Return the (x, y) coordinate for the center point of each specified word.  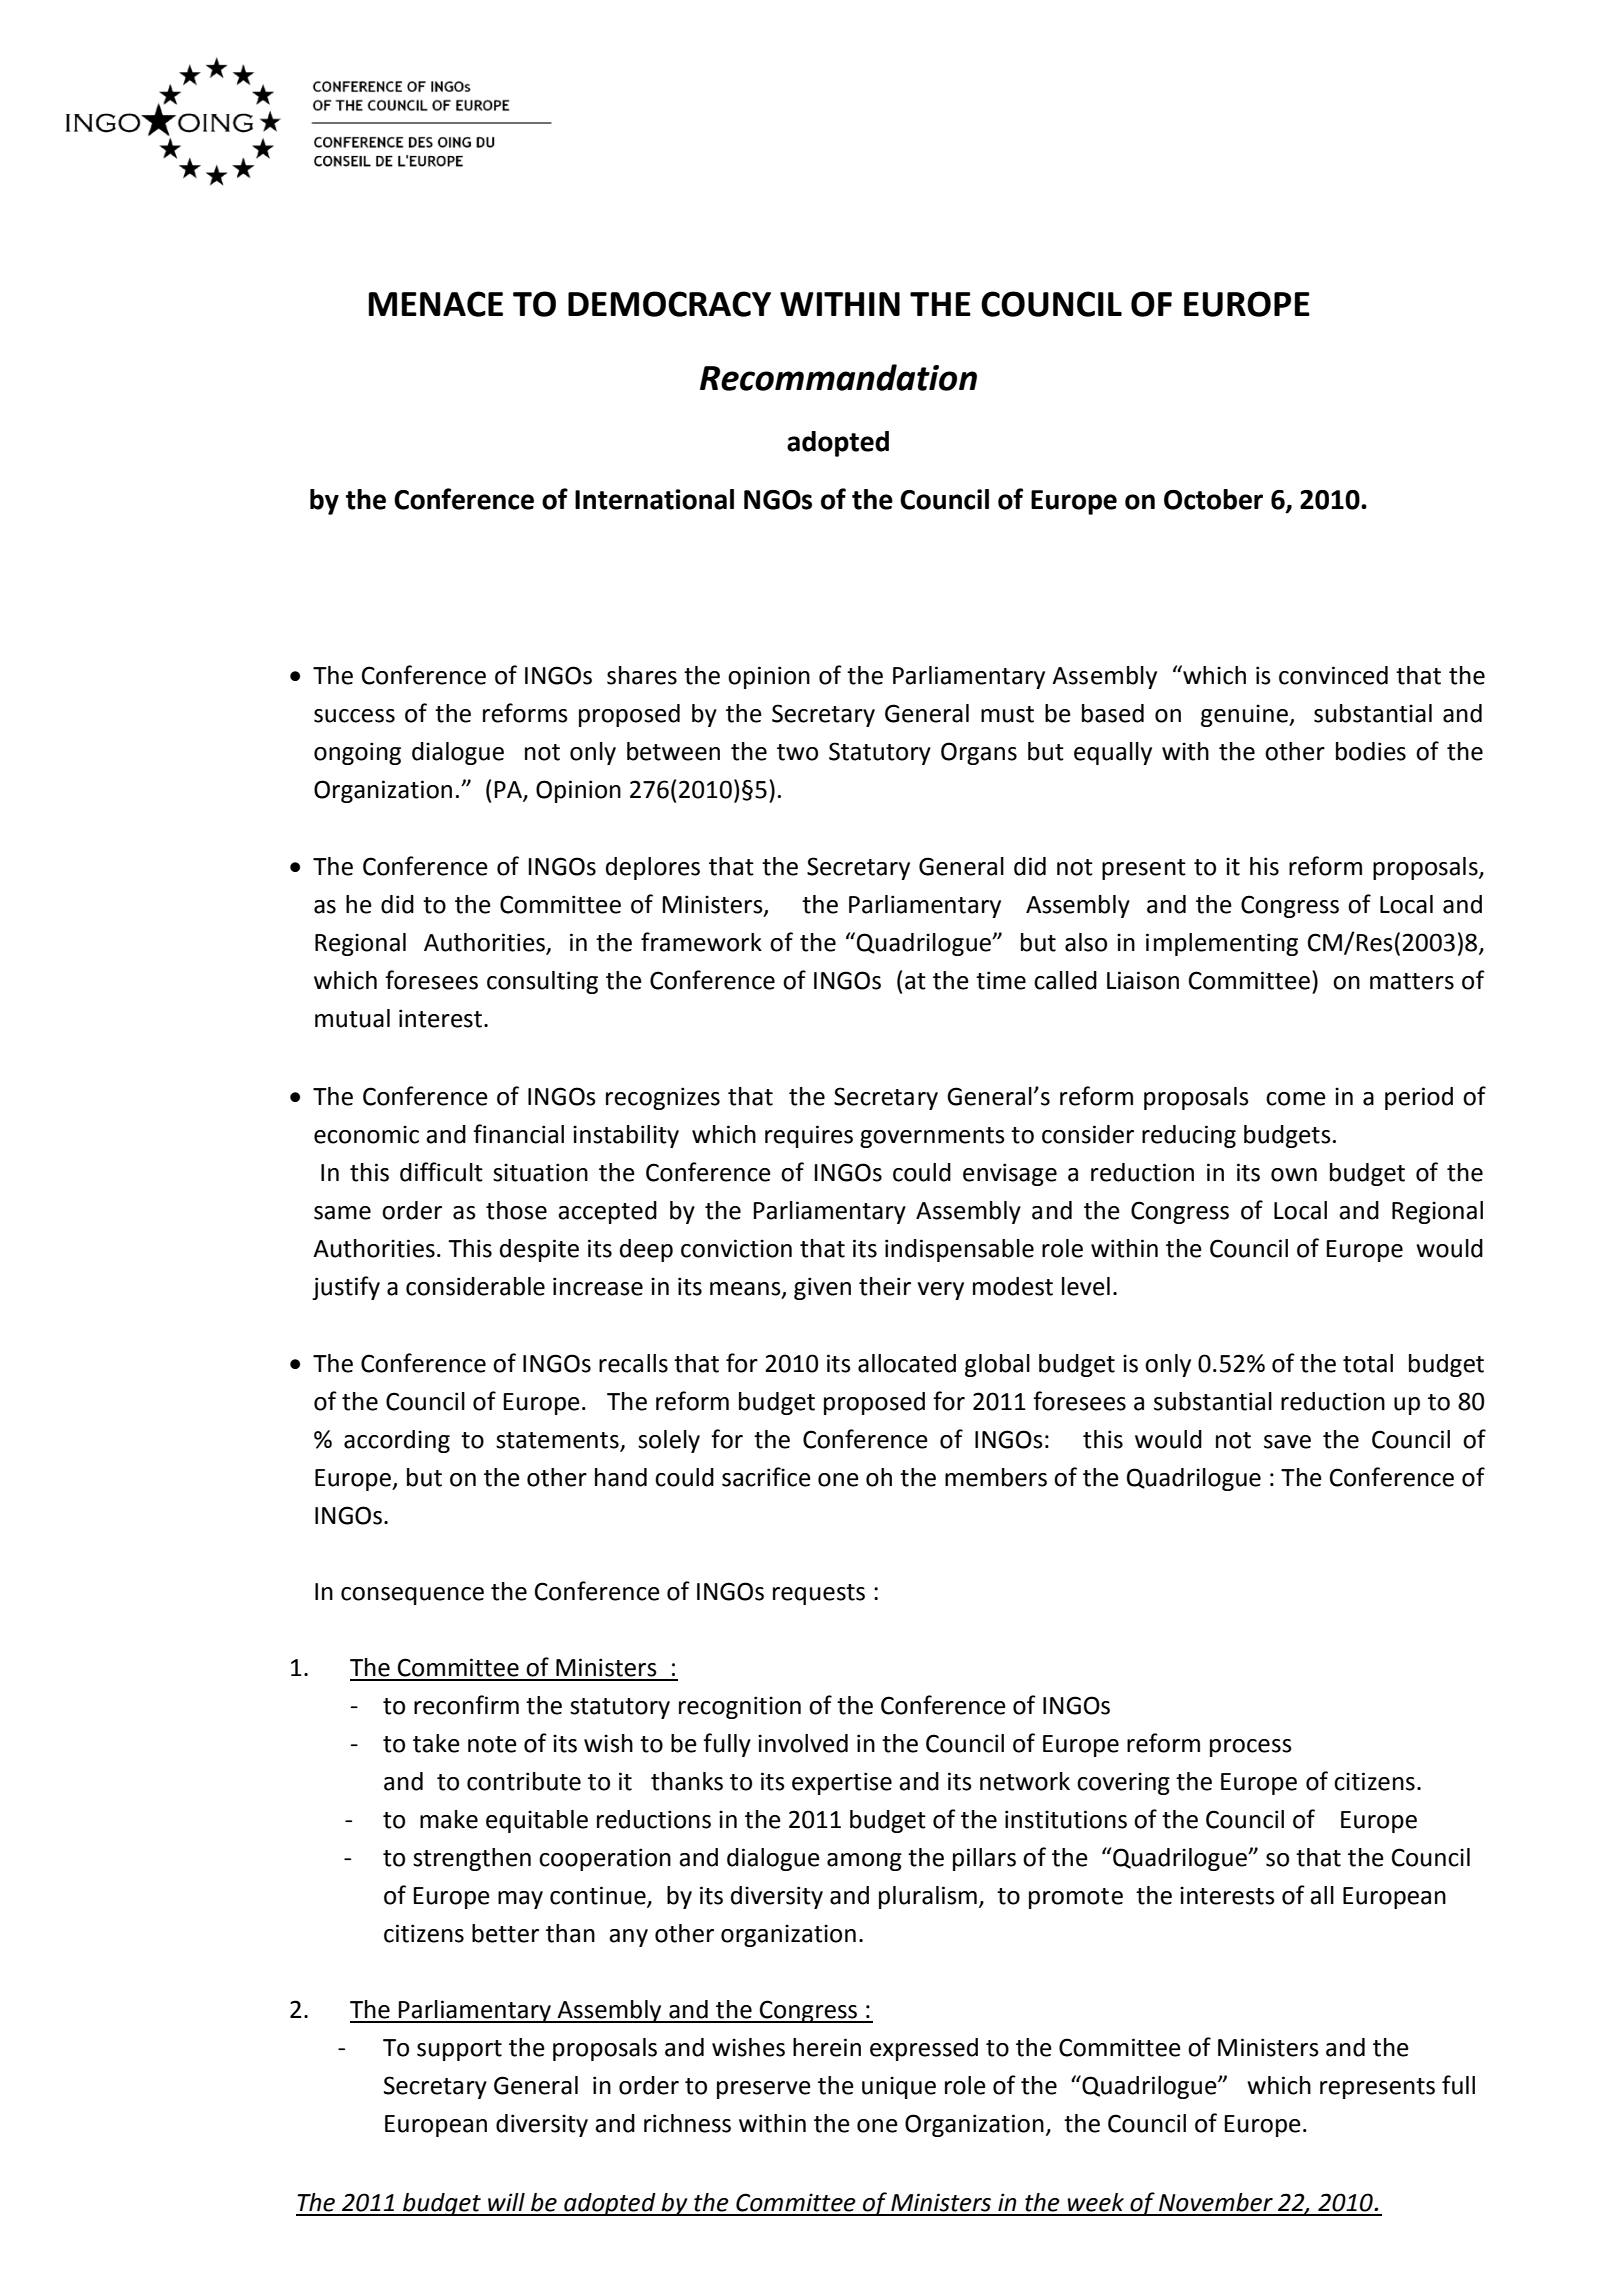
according (397, 1441)
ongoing (357, 753)
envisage (1010, 1174)
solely (669, 1441)
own (1294, 1175)
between (673, 751)
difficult (441, 1172)
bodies (1371, 751)
